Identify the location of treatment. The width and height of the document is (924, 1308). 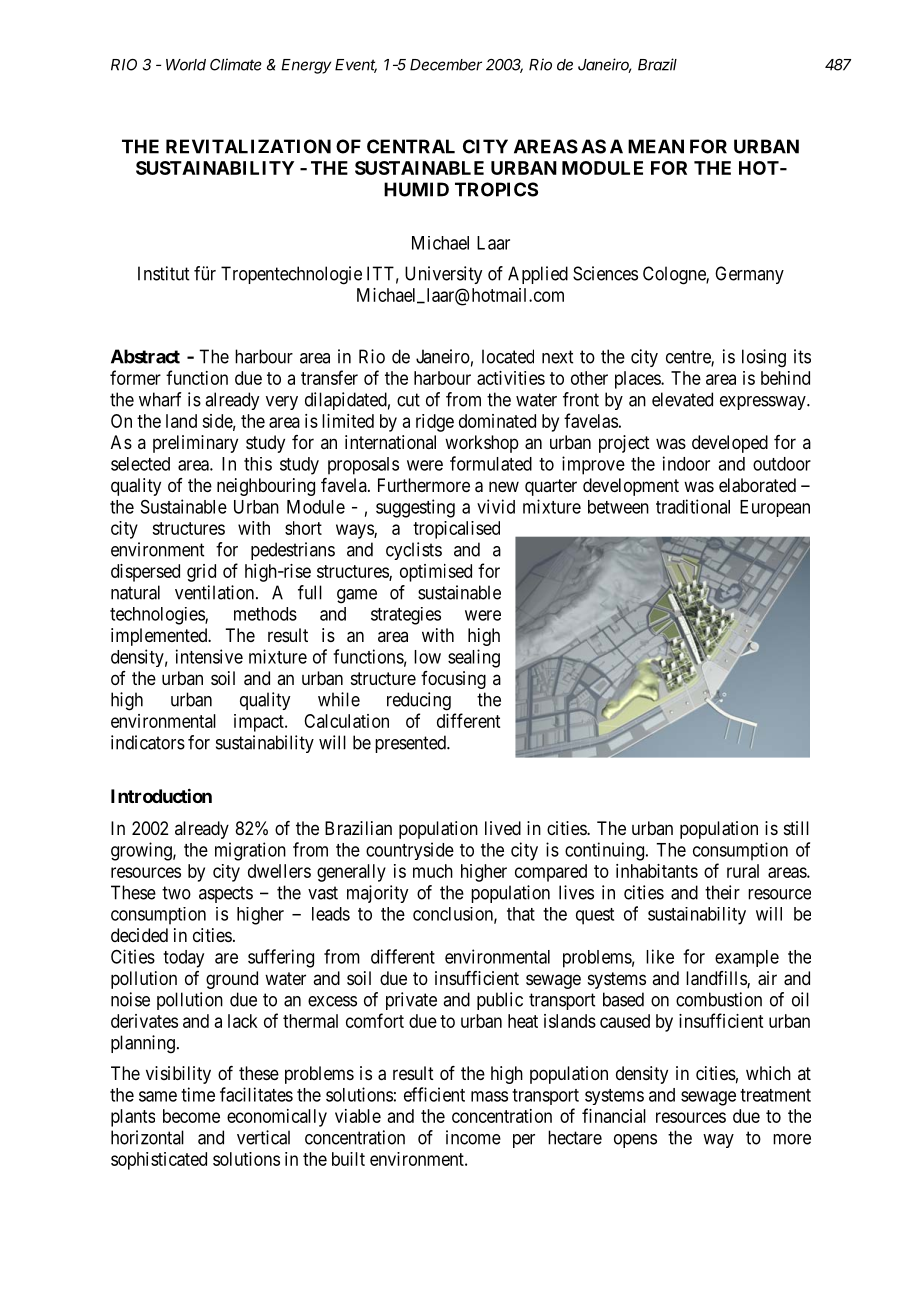
(775, 1095).
